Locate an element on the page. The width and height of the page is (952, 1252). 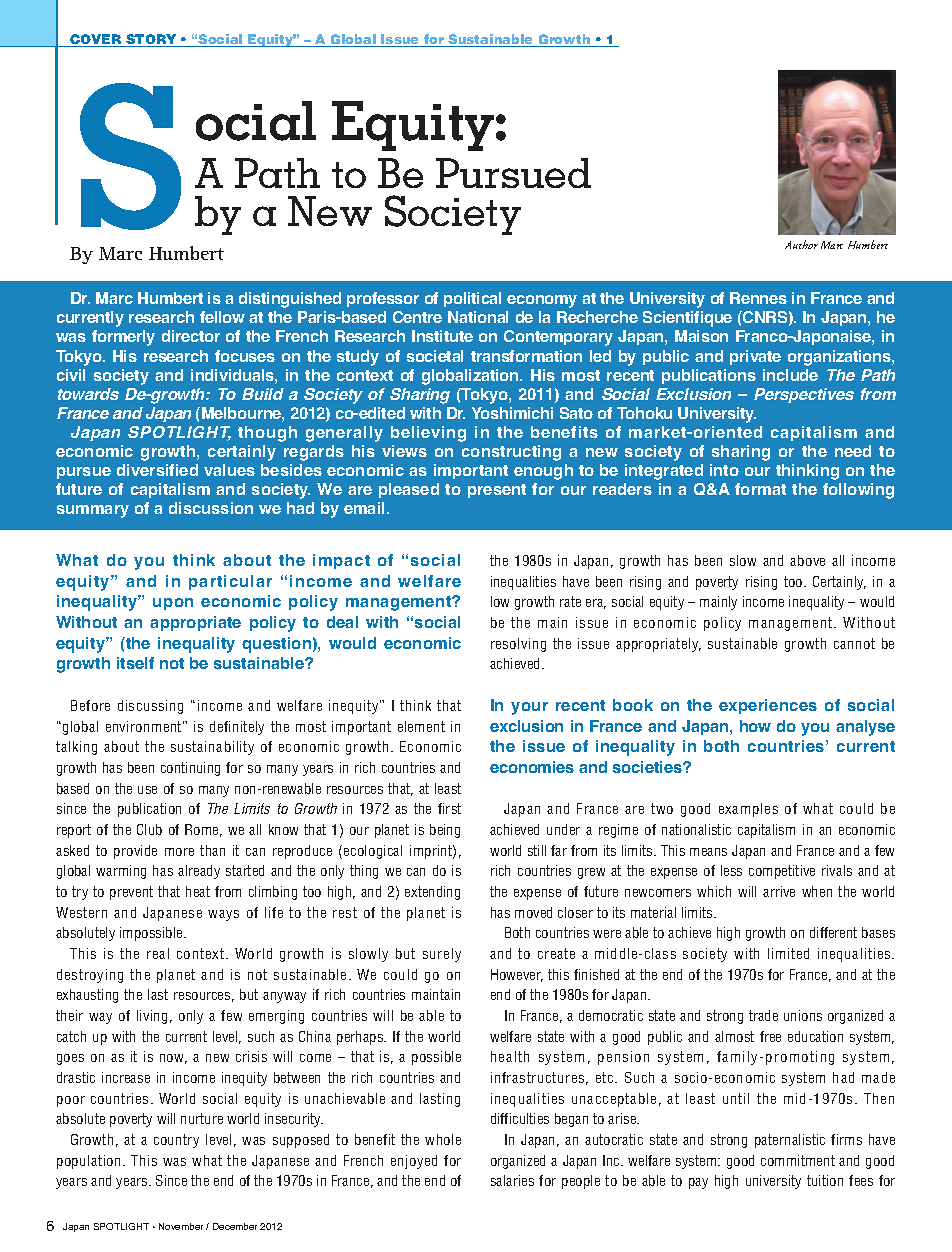
Author is located at coordinates (801, 244).
